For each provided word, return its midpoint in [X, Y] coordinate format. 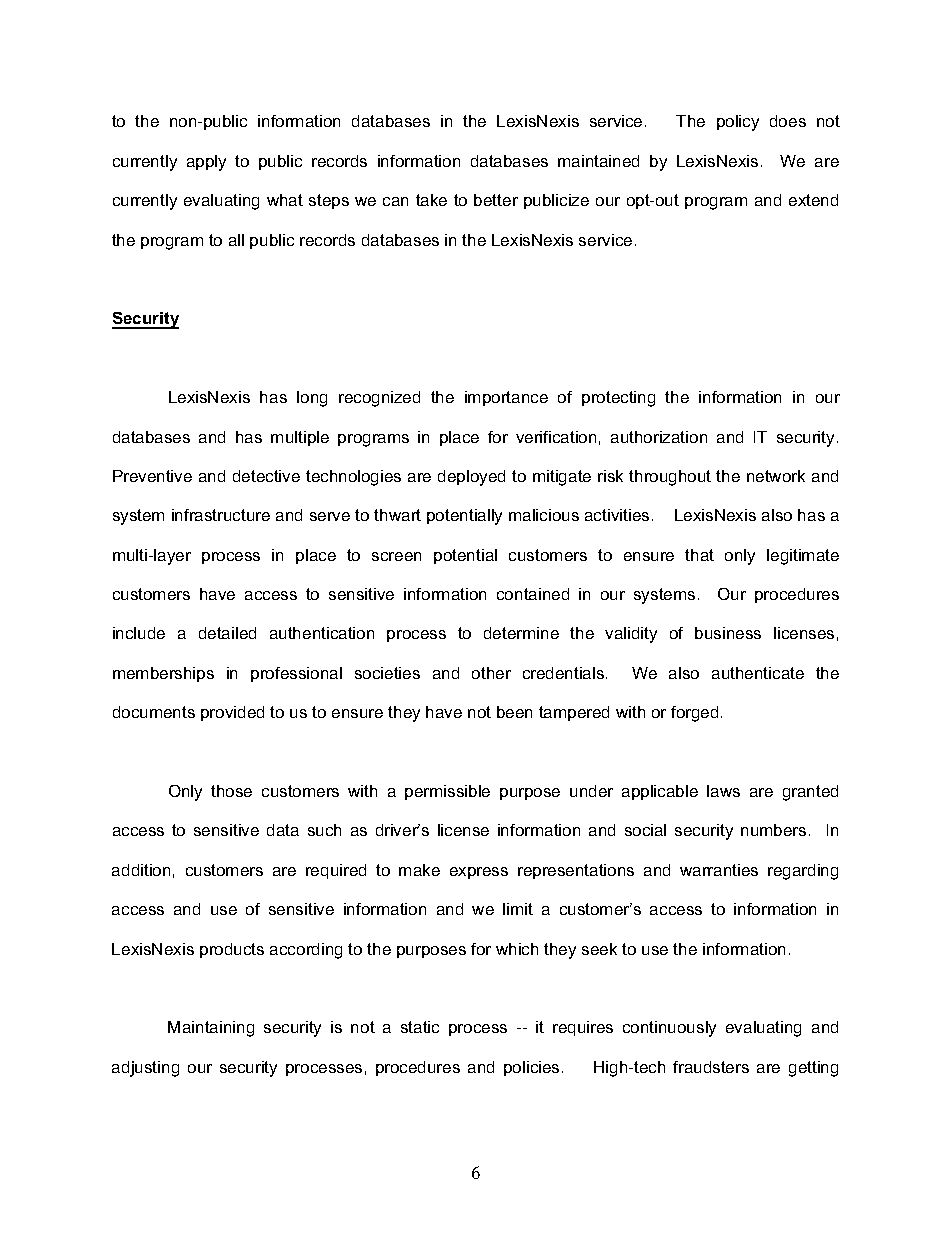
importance [506, 398]
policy [738, 123]
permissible [447, 792]
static [420, 1027]
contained [533, 594]
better [496, 200]
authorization [659, 437]
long [312, 399]
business [728, 633]
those [231, 791]
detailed [227, 633]
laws [723, 791]
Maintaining [211, 1029]
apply [206, 163]
